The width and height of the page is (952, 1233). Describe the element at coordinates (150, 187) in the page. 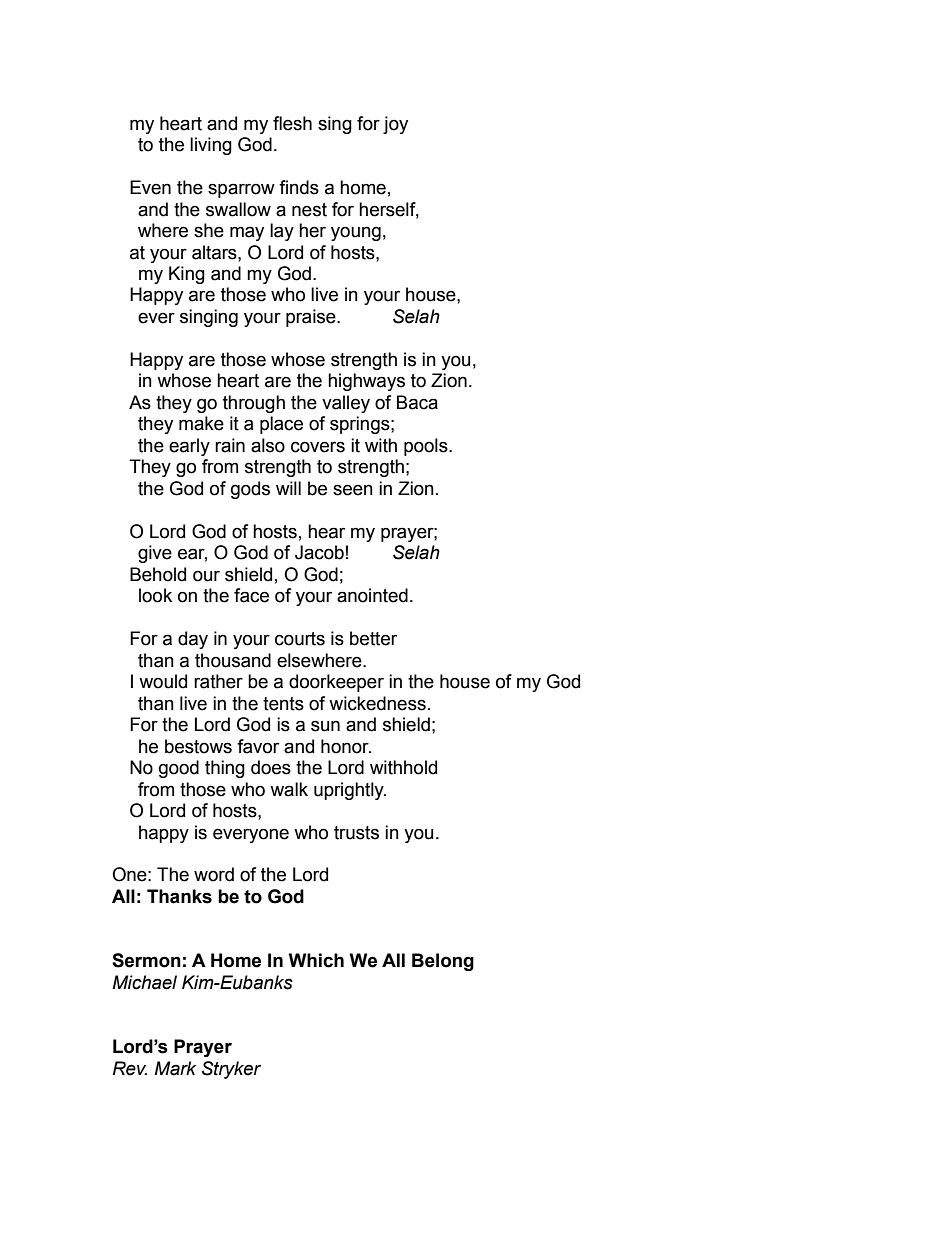

I see `Even` at that location.
